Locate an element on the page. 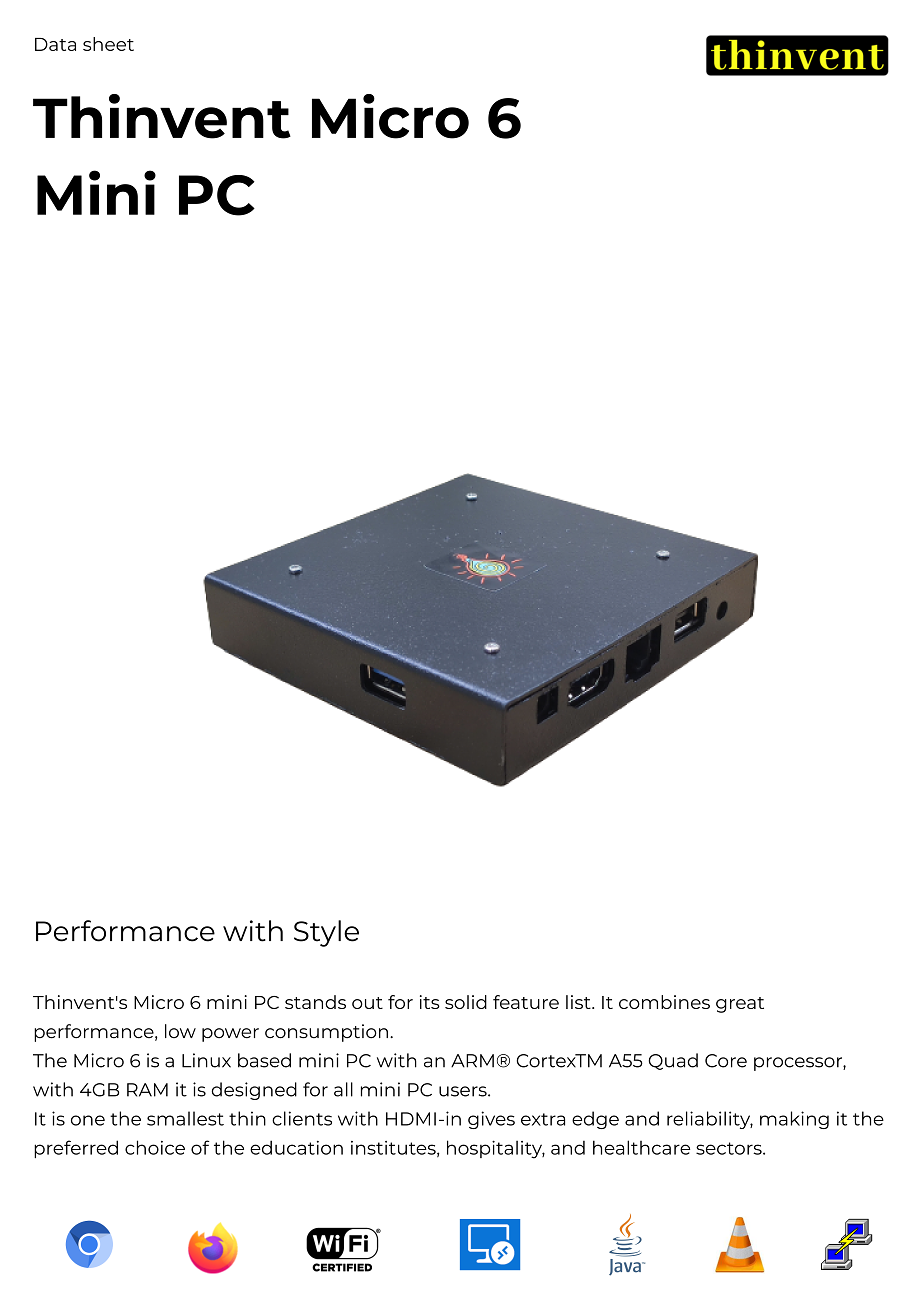 This page has height=1307, width=924. Data is located at coordinates (55, 44).
